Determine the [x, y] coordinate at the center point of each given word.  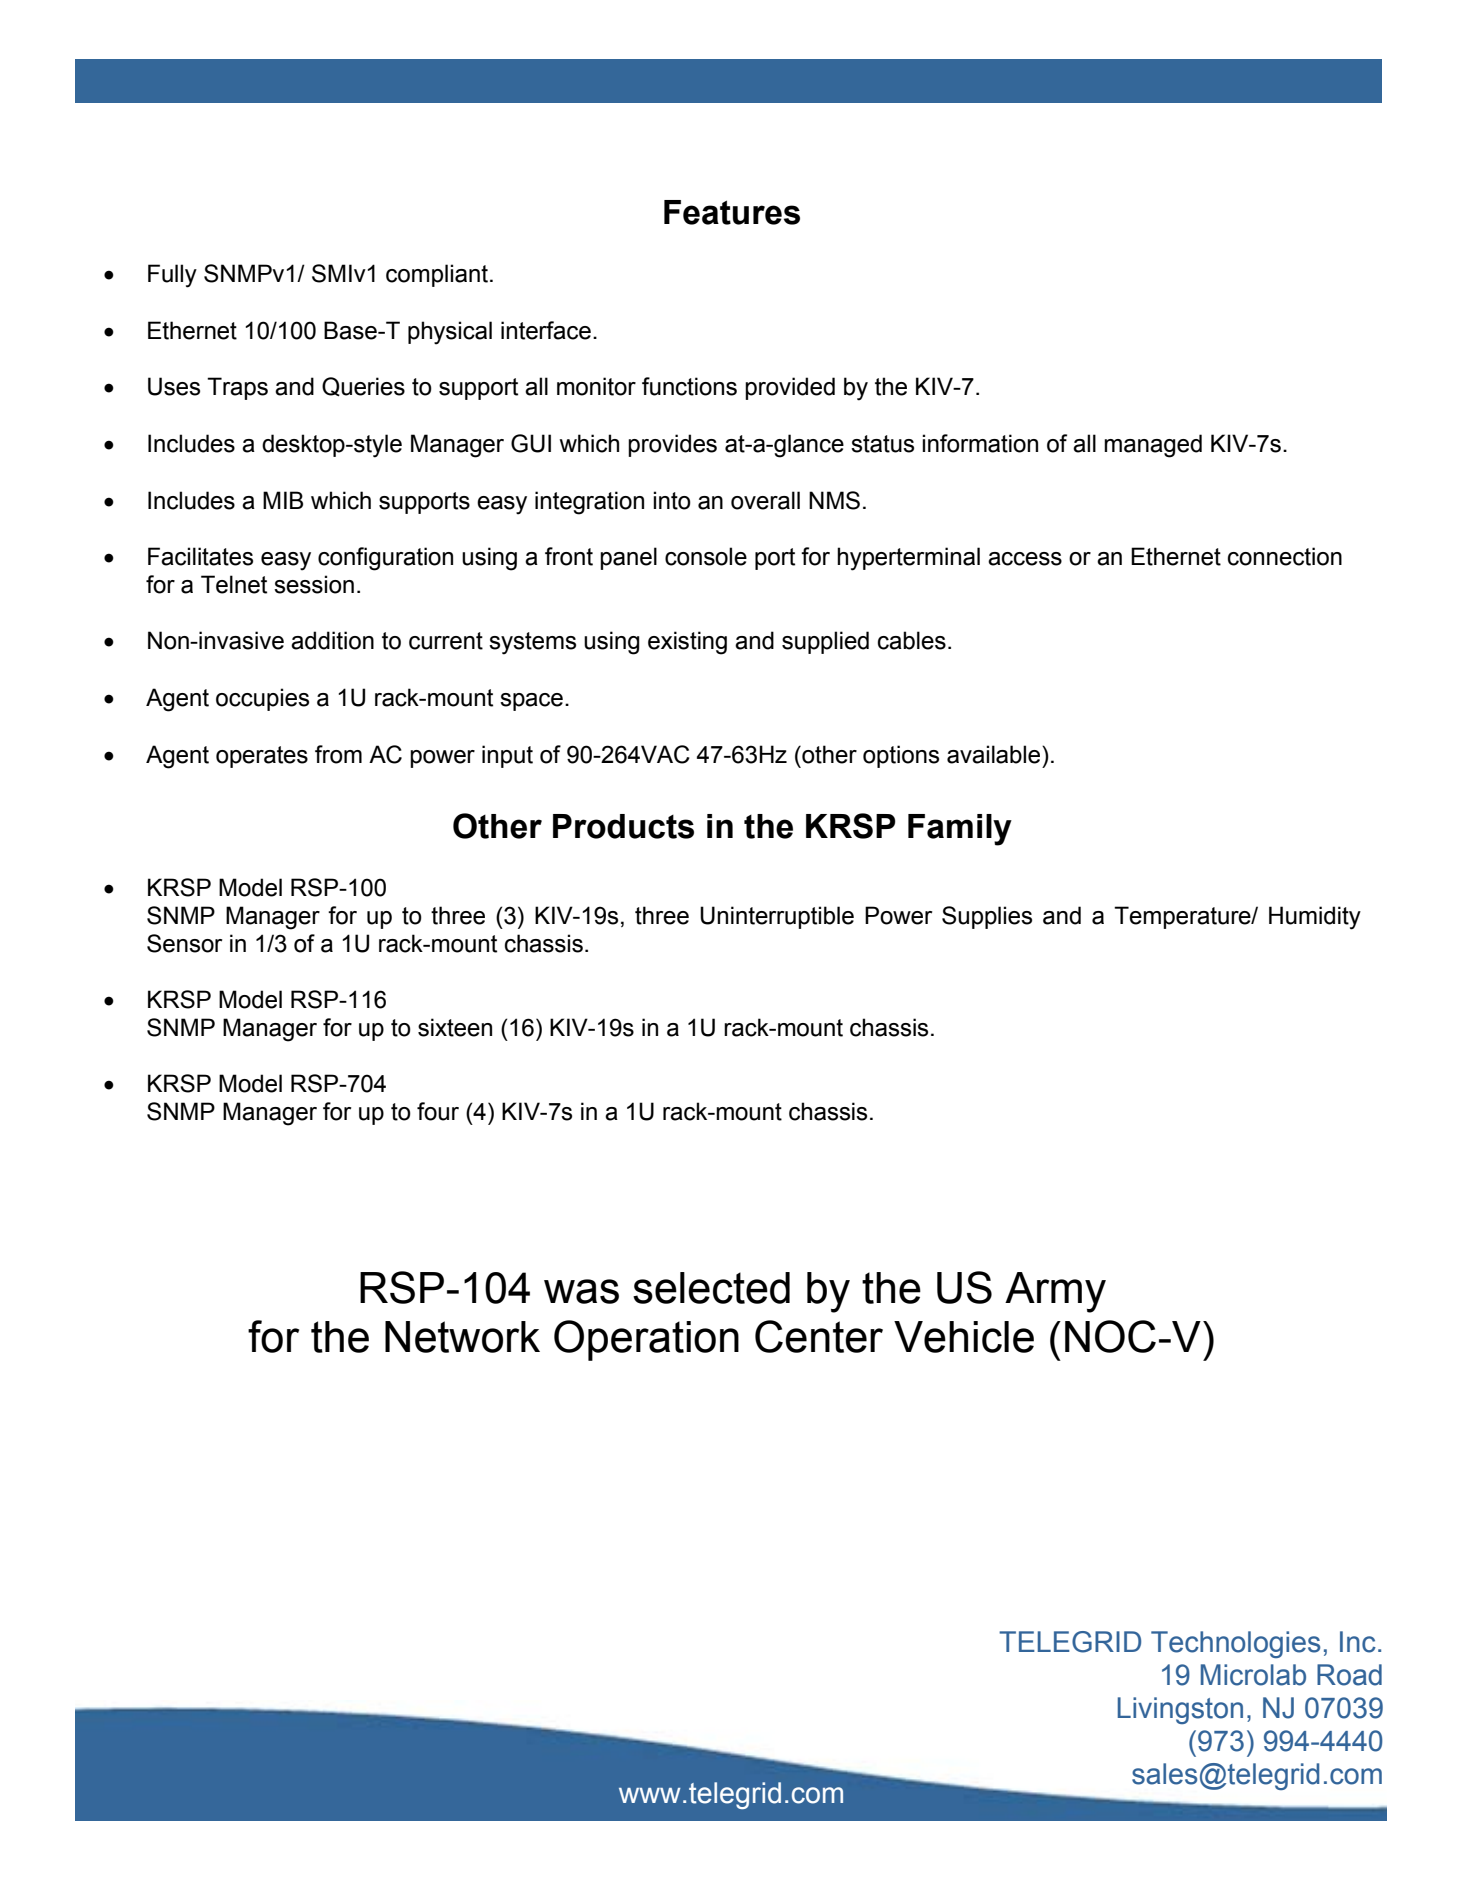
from [338, 754]
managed [1153, 446]
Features [732, 212]
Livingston [1180, 1710]
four [438, 1111]
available [995, 754]
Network [462, 1337]
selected [711, 1288]
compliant [437, 275]
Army [1055, 1292]
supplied [825, 642]
